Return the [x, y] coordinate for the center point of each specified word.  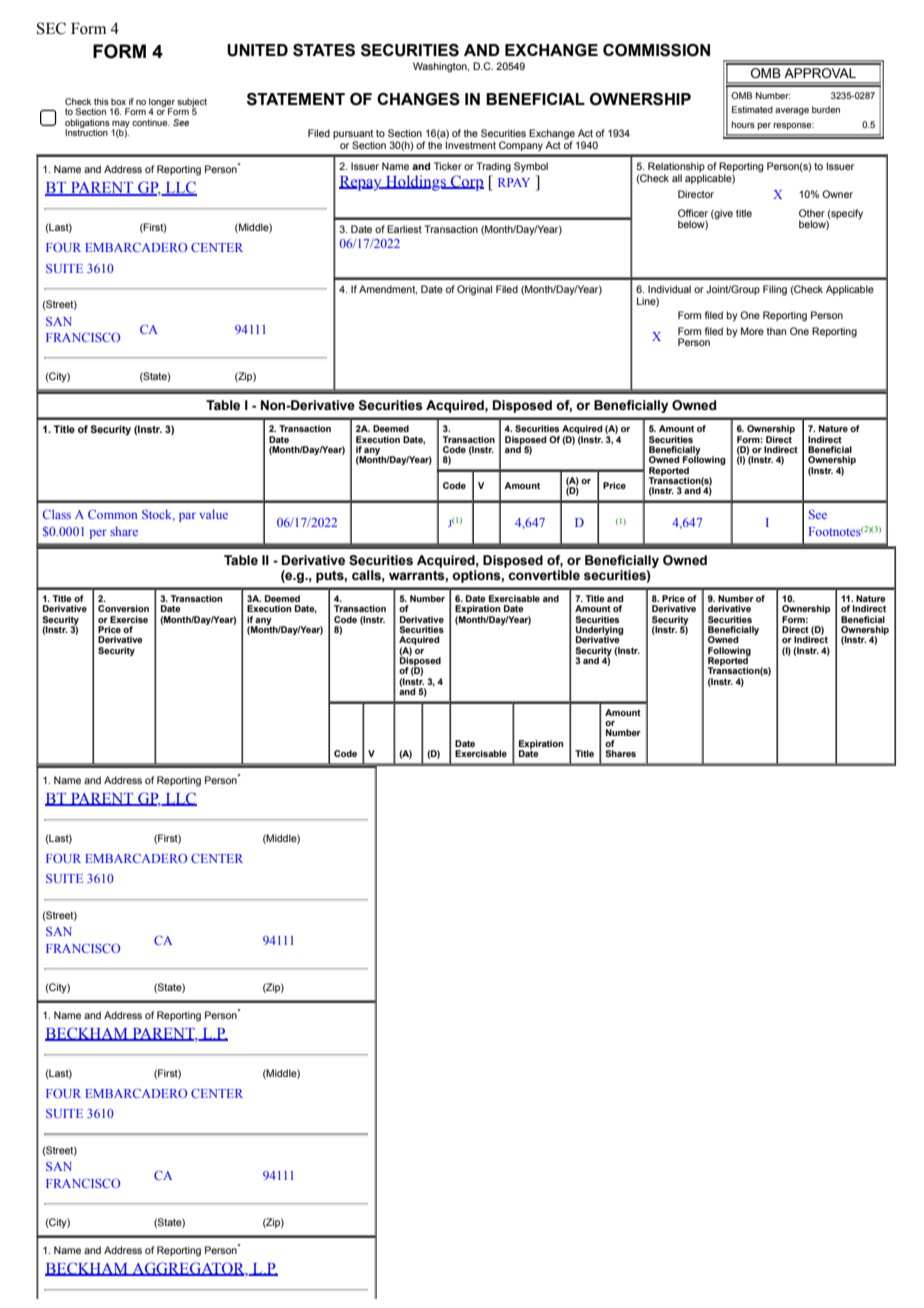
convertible [544, 575]
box [118, 101]
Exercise [129, 619]
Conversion [123, 608]
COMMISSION [656, 50]
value [213, 514]
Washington [441, 67]
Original [474, 290]
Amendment [388, 289]
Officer [693, 213]
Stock [158, 515]
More [752, 331]
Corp [466, 183]
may [121, 125]
